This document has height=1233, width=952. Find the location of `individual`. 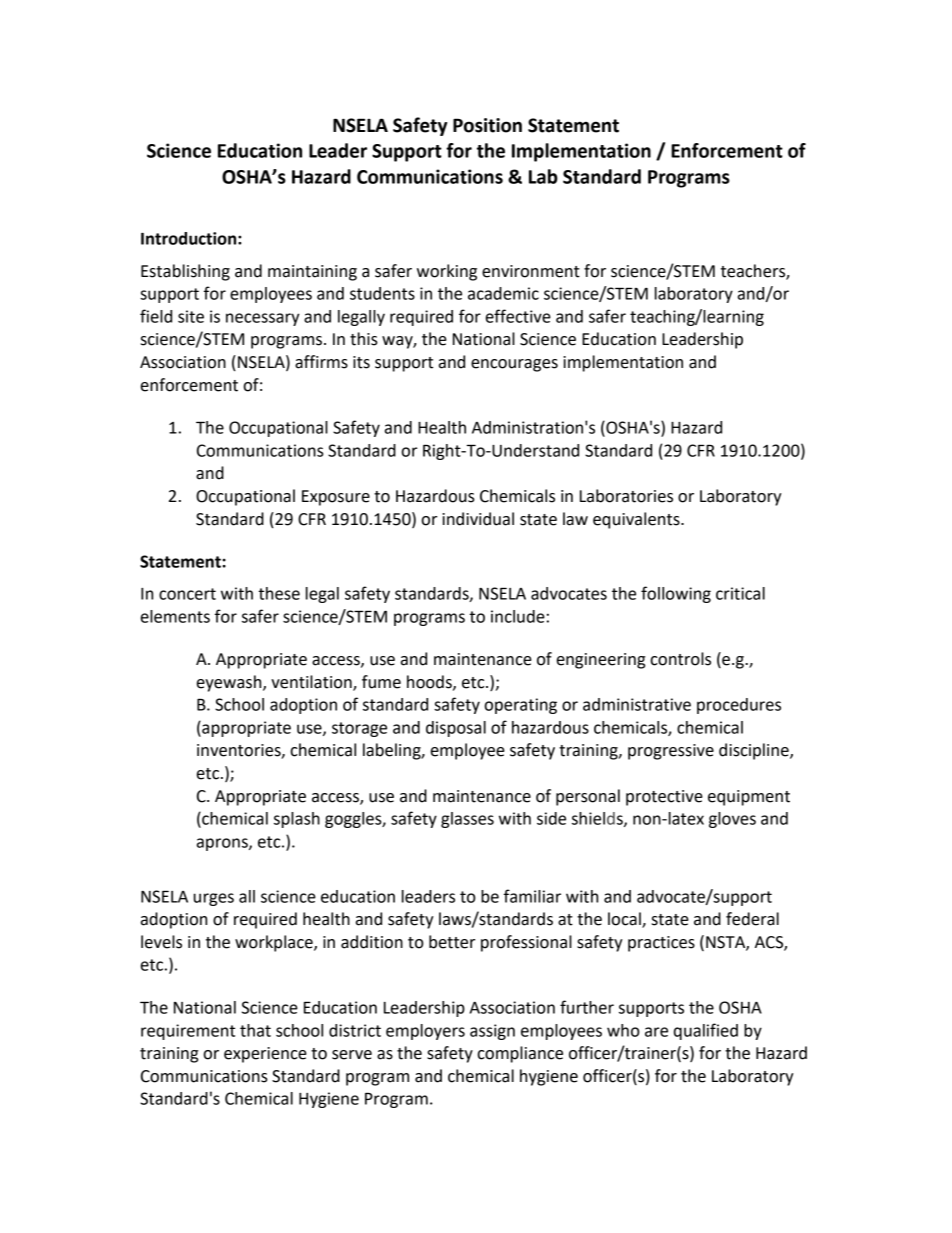

individual is located at coordinates (478, 519).
